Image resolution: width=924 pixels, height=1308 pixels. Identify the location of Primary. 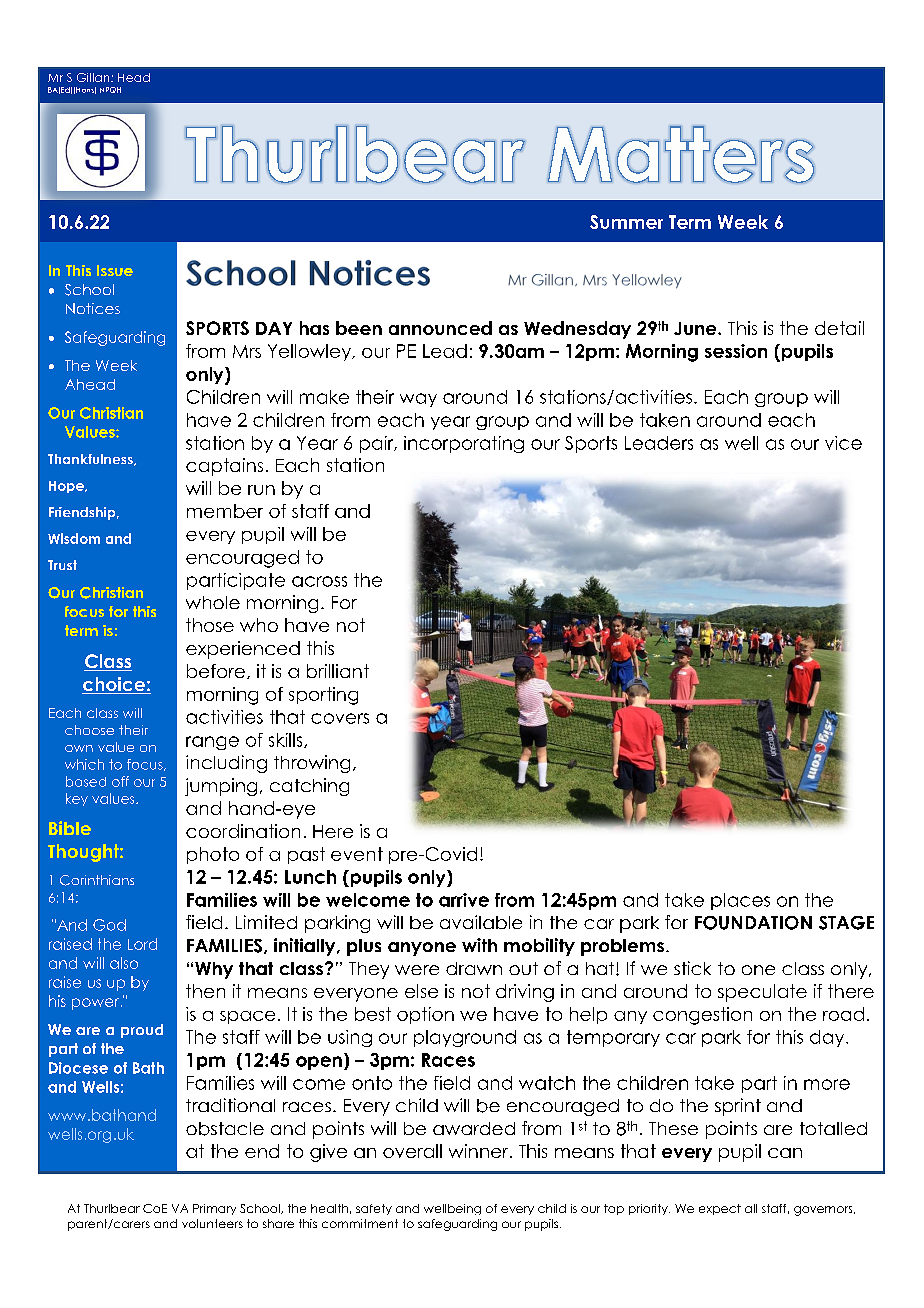
(214, 1209).
